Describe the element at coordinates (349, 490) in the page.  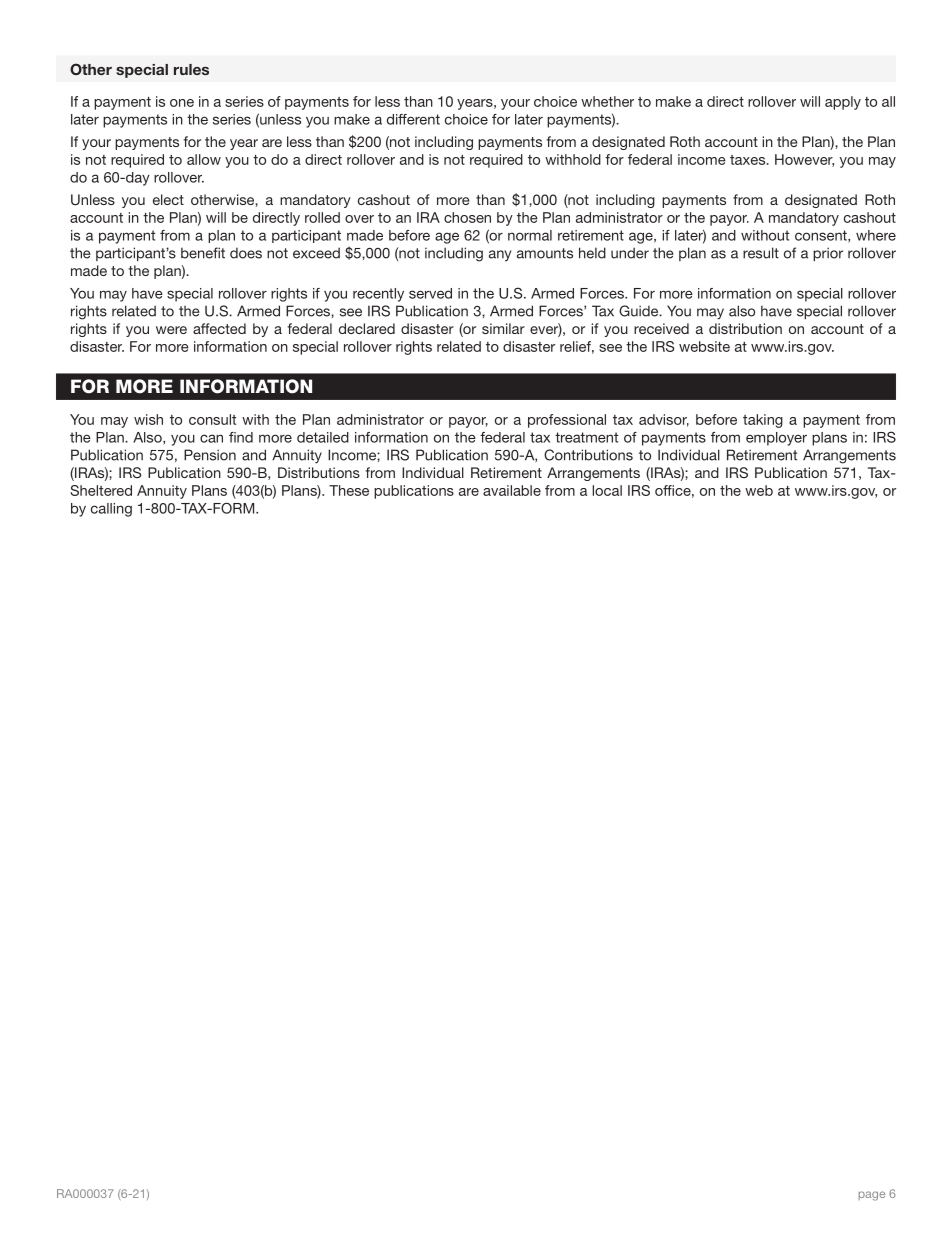
I see `These` at that location.
